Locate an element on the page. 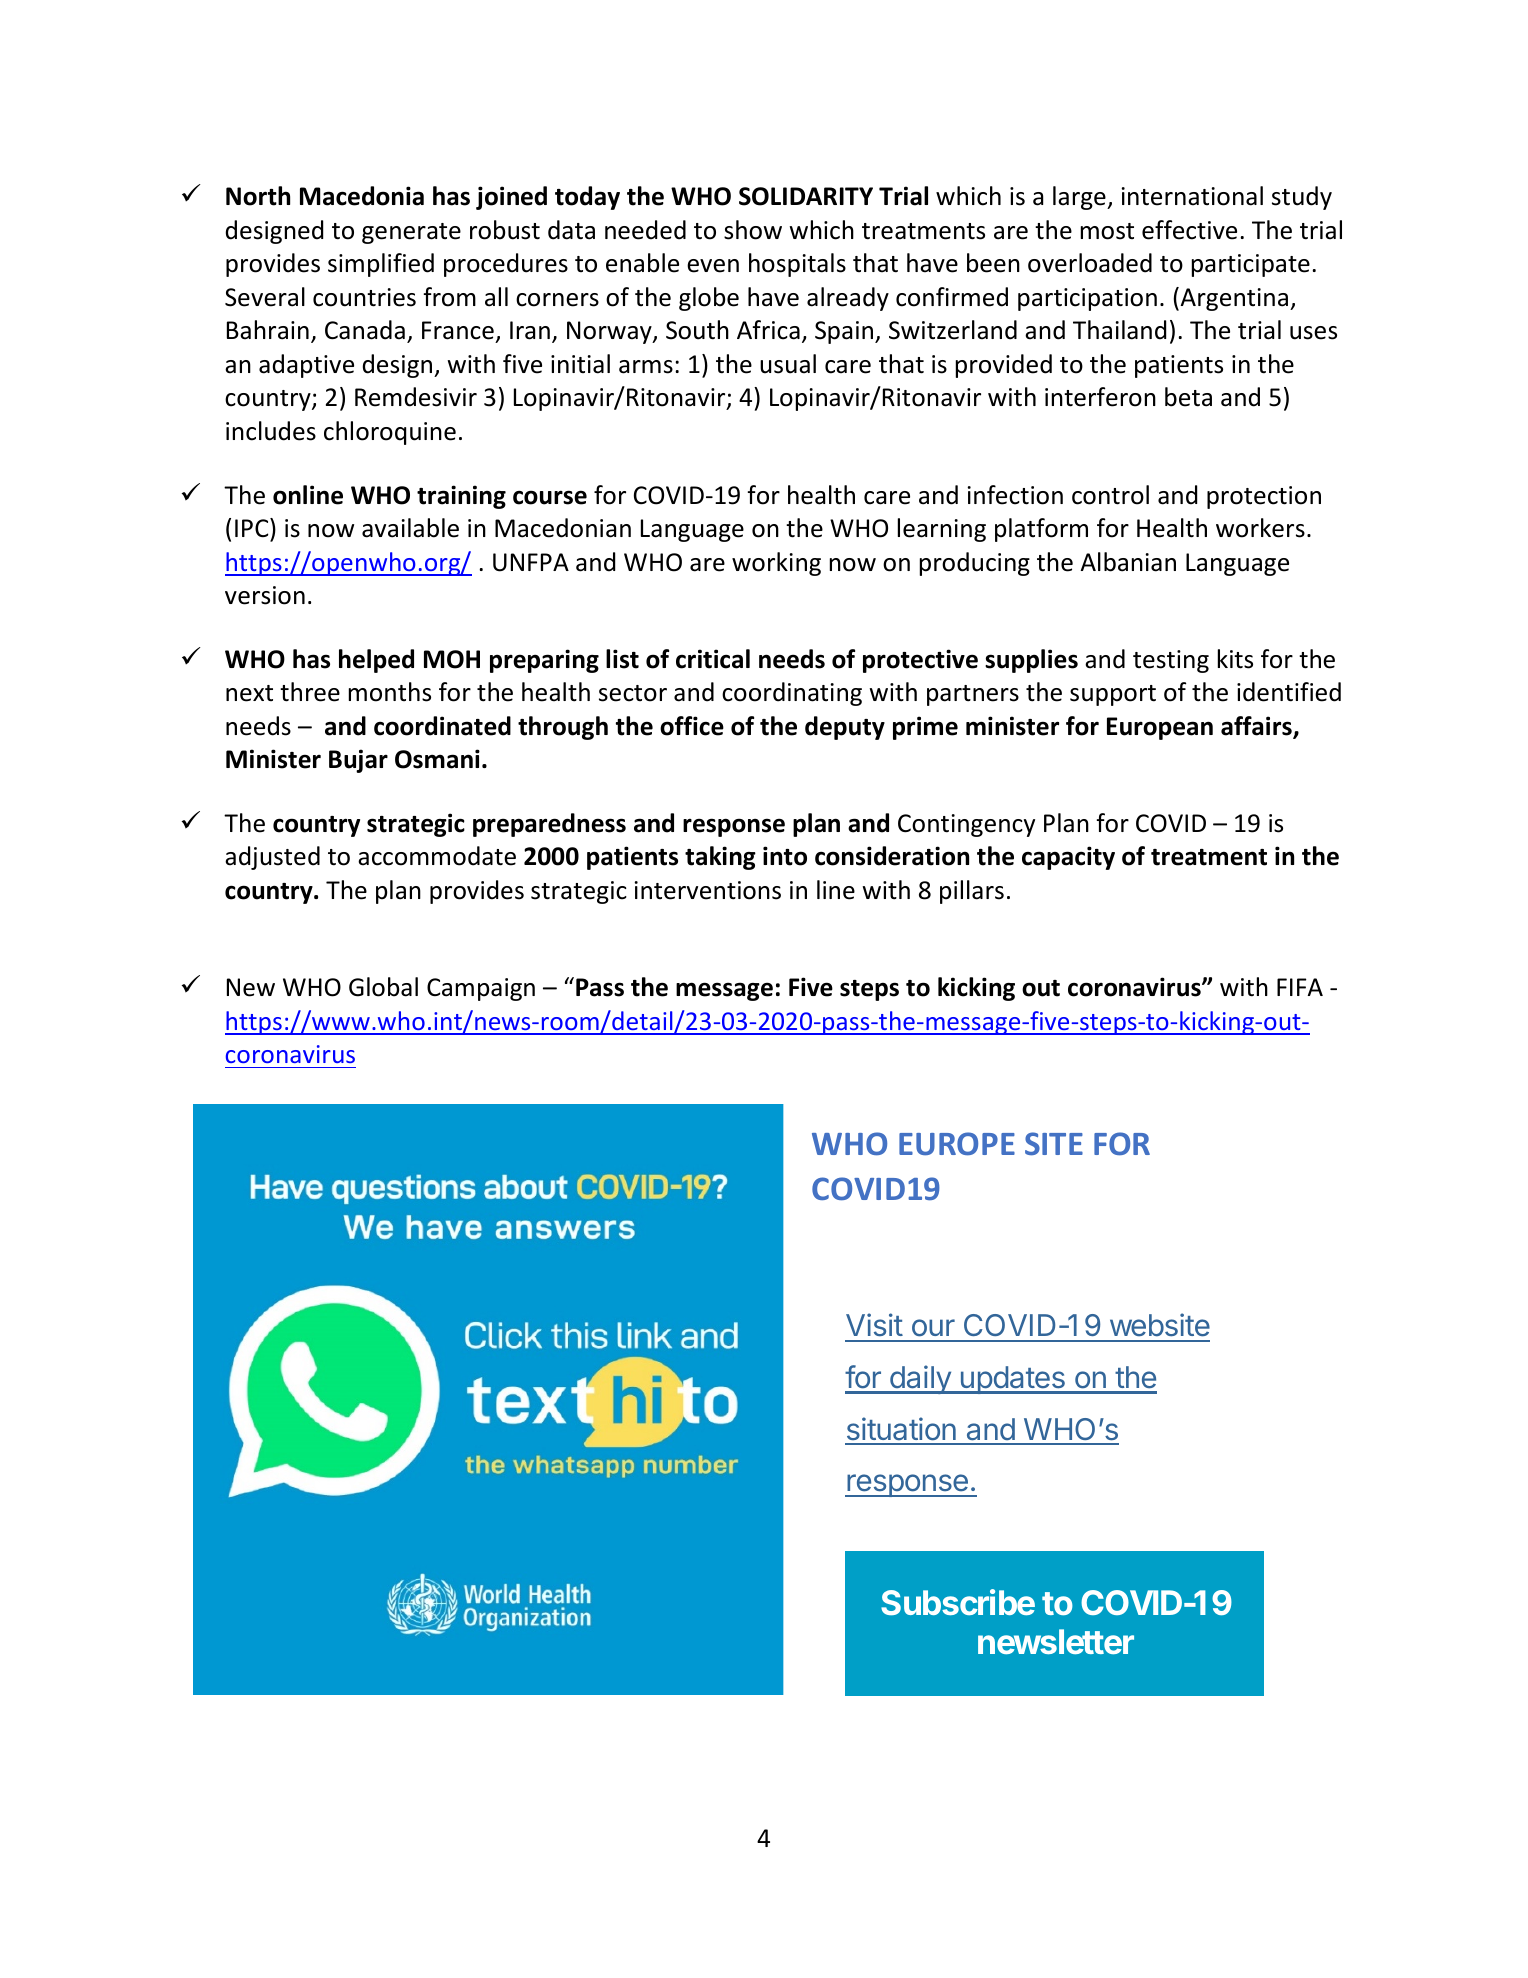 The width and height of the image is (1528, 1978). effective is located at coordinates (1189, 230).
